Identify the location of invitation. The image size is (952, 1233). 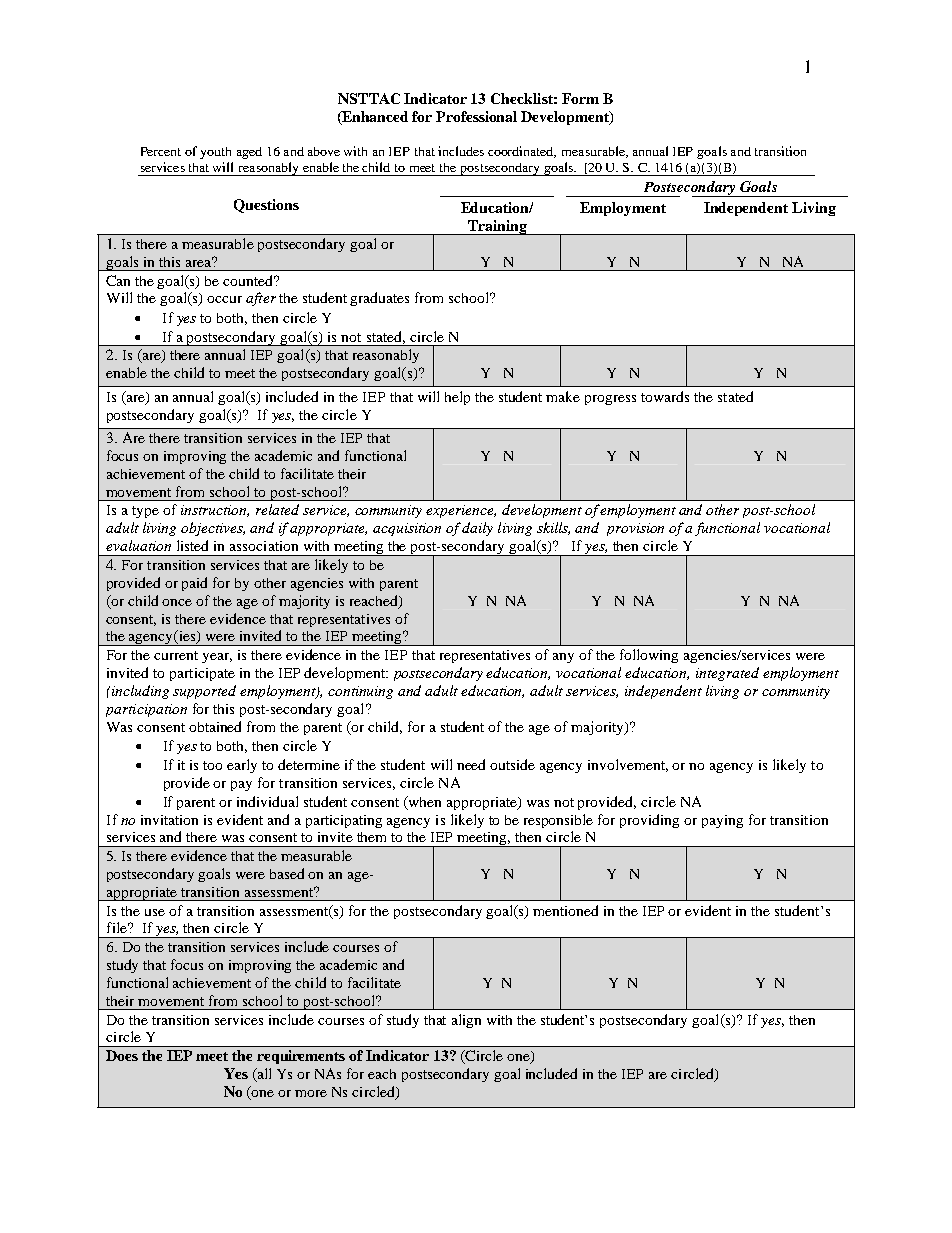
(169, 820).
